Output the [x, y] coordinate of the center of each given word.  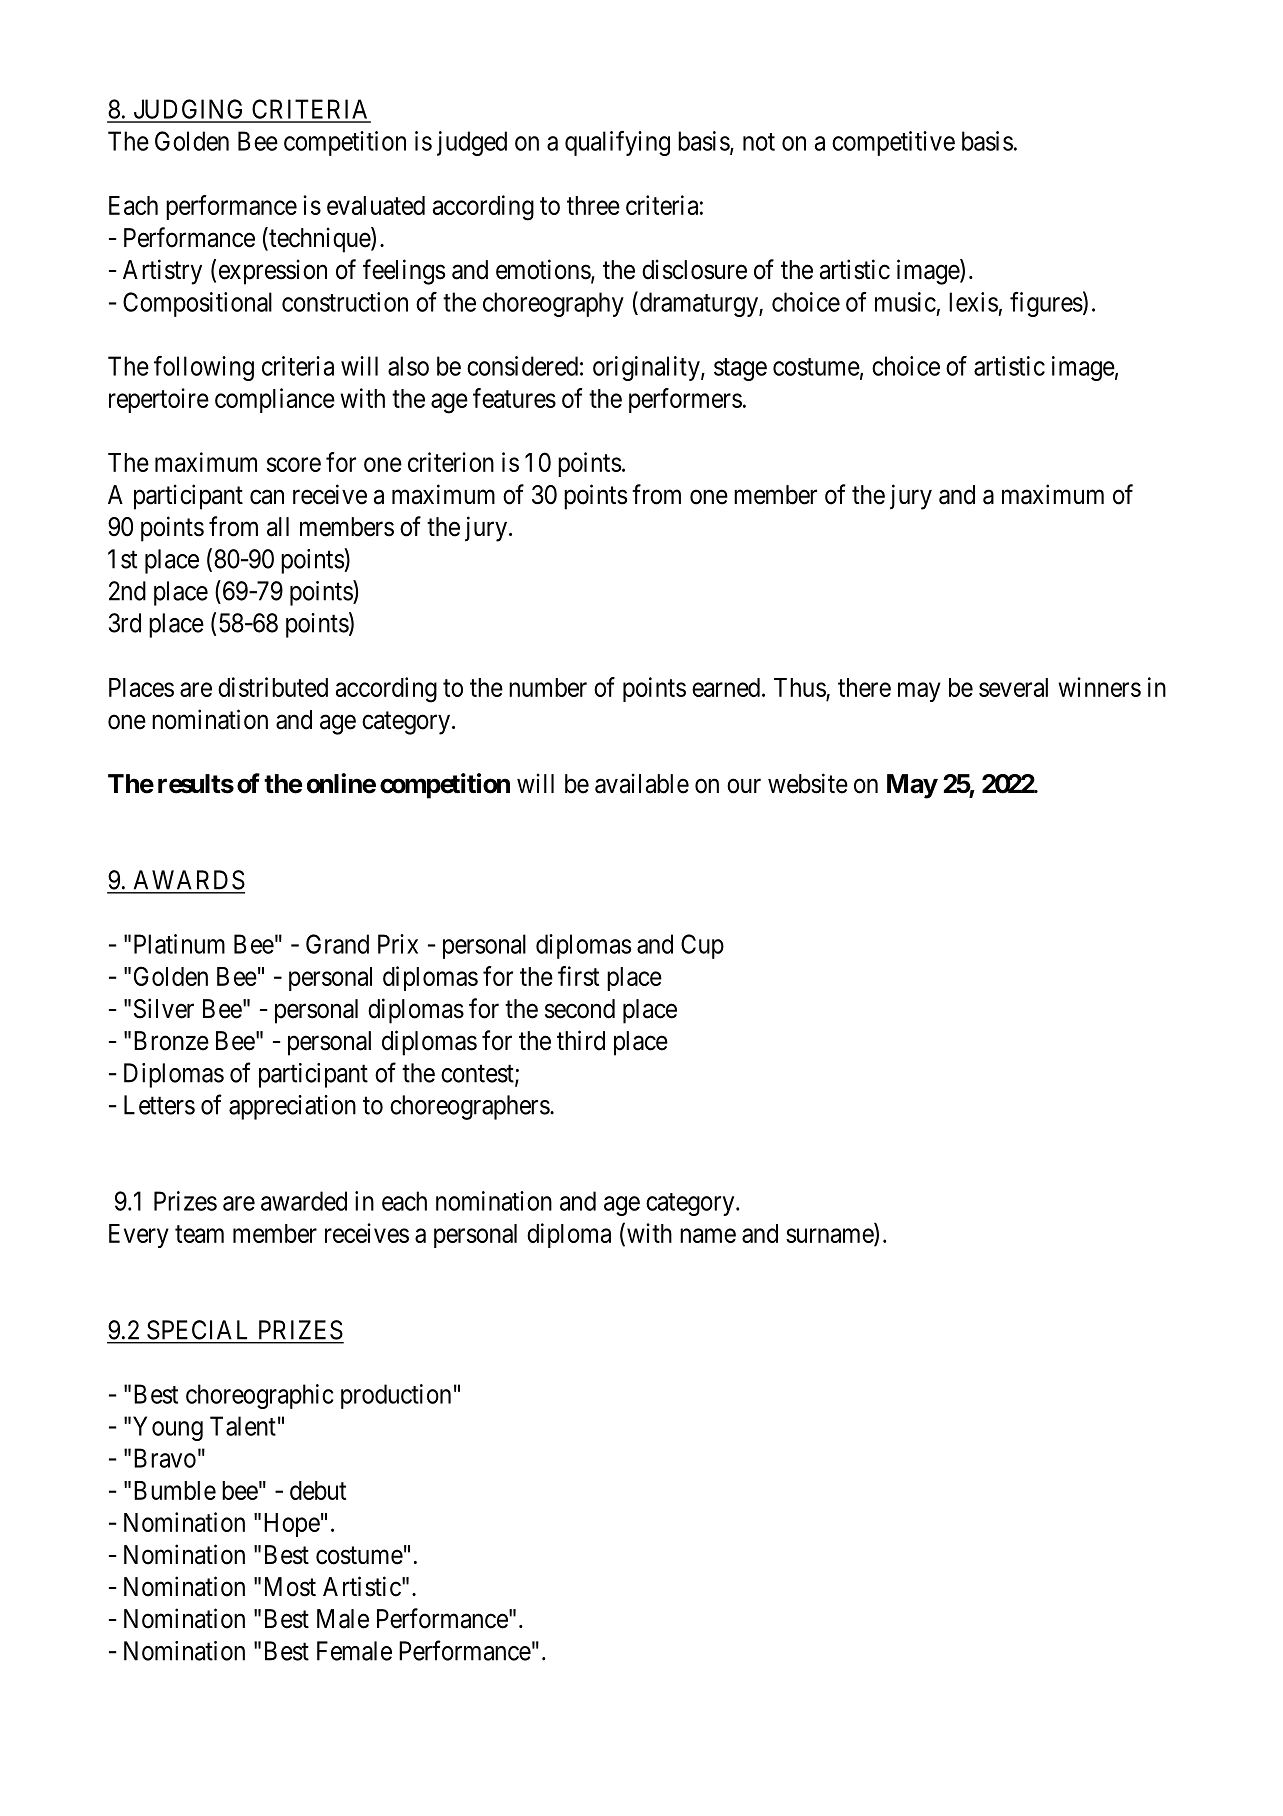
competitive [893, 143]
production [396, 1396]
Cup [702, 946]
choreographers [470, 1107]
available [642, 783]
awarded [304, 1201]
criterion [451, 462]
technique [319, 240]
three [593, 205]
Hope [292, 1525]
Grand [337, 944]
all [278, 527]
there [864, 687]
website [808, 783]
